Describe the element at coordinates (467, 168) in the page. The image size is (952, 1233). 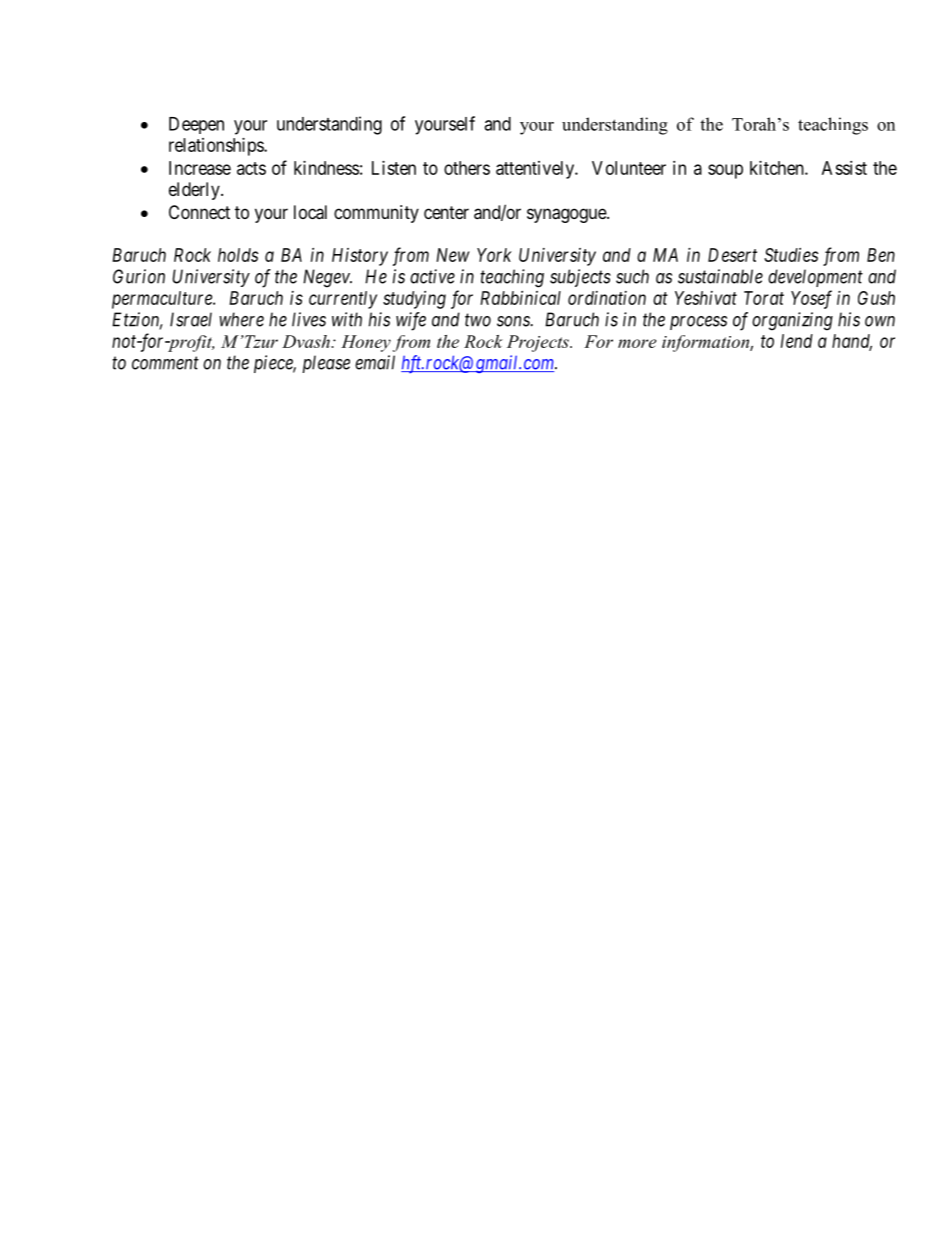
I see `others` at that location.
